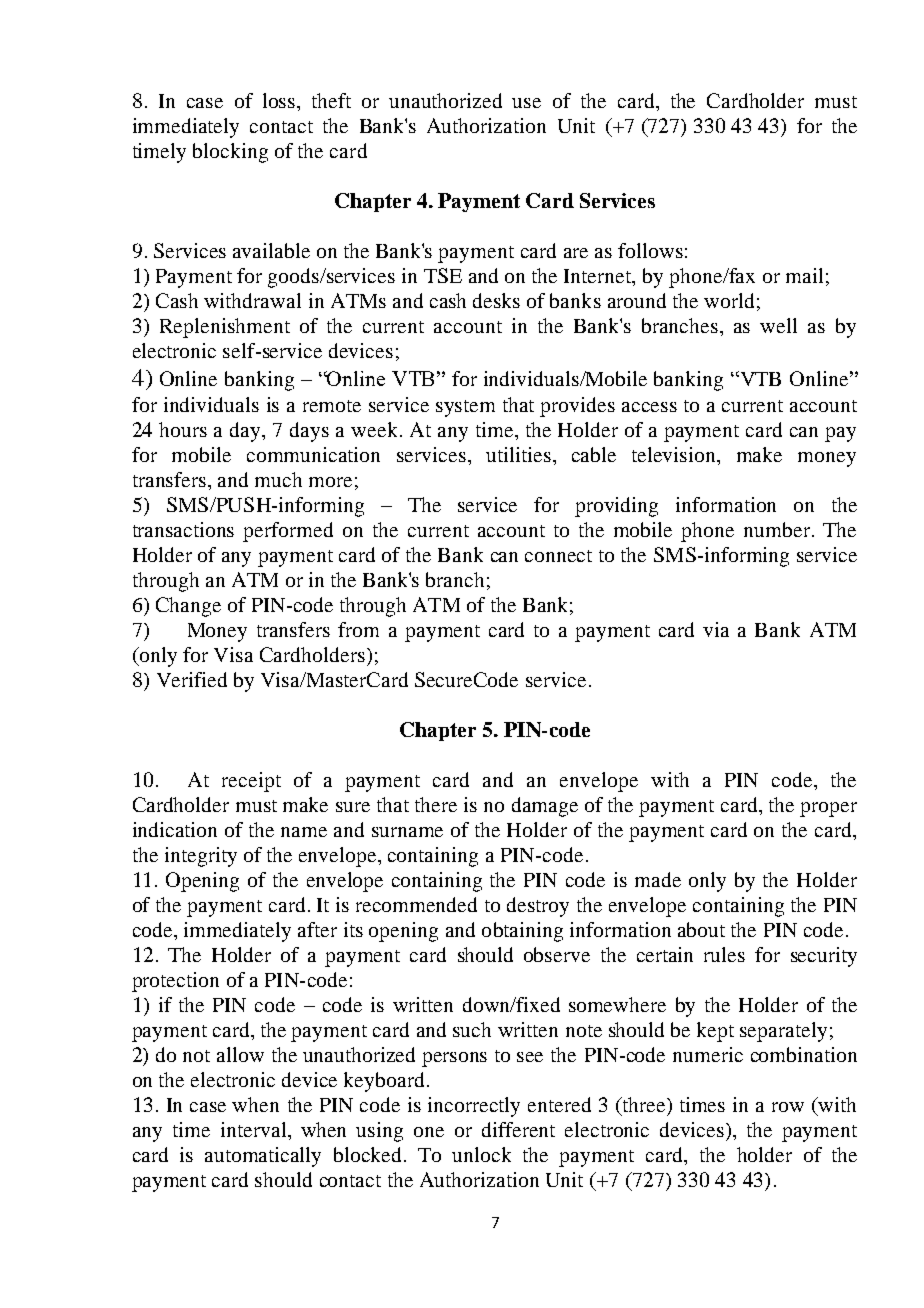 This document has width=924, height=1308. I want to click on via, so click(716, 629).
